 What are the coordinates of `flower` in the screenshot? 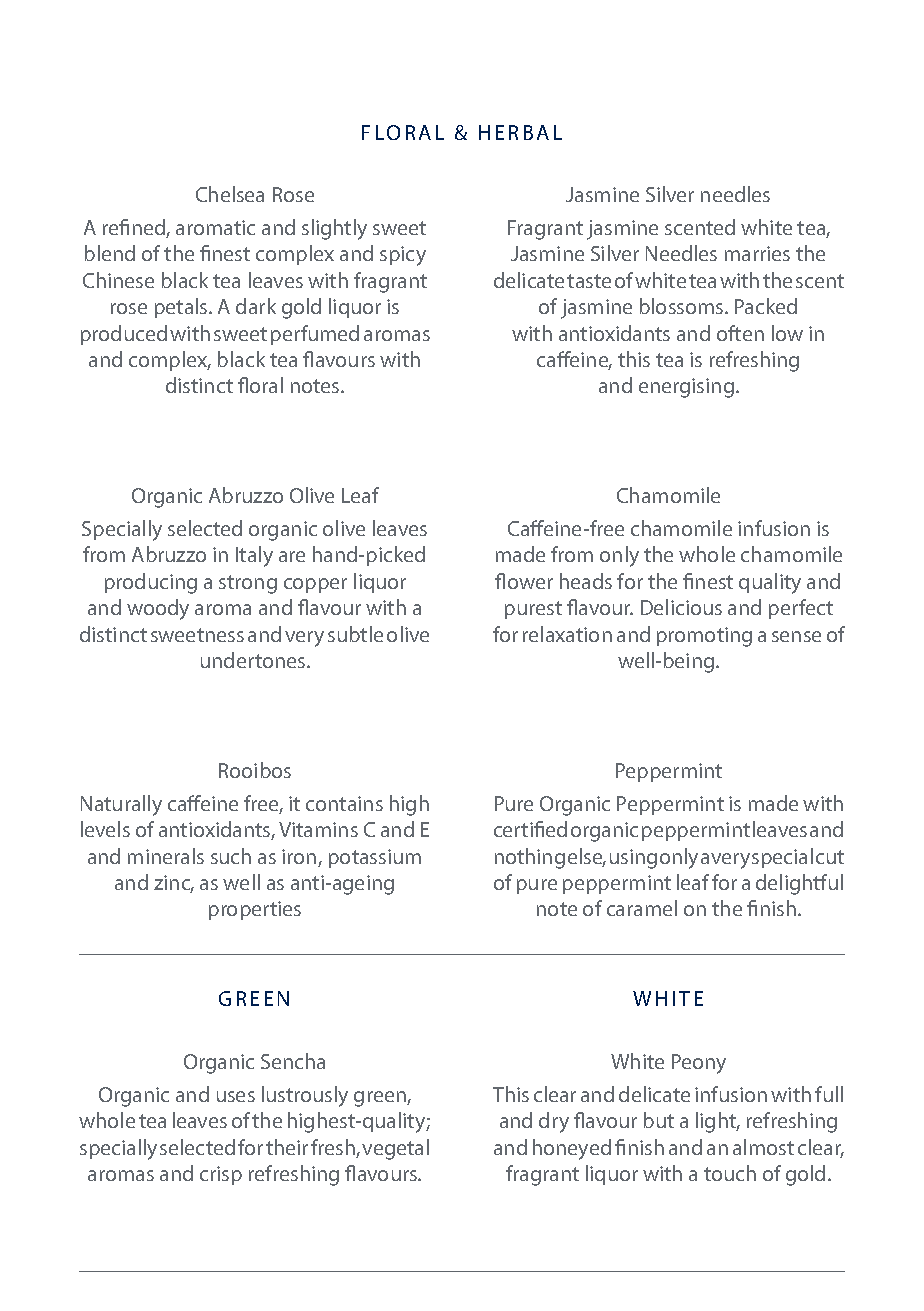 It's located at (524, 581).
